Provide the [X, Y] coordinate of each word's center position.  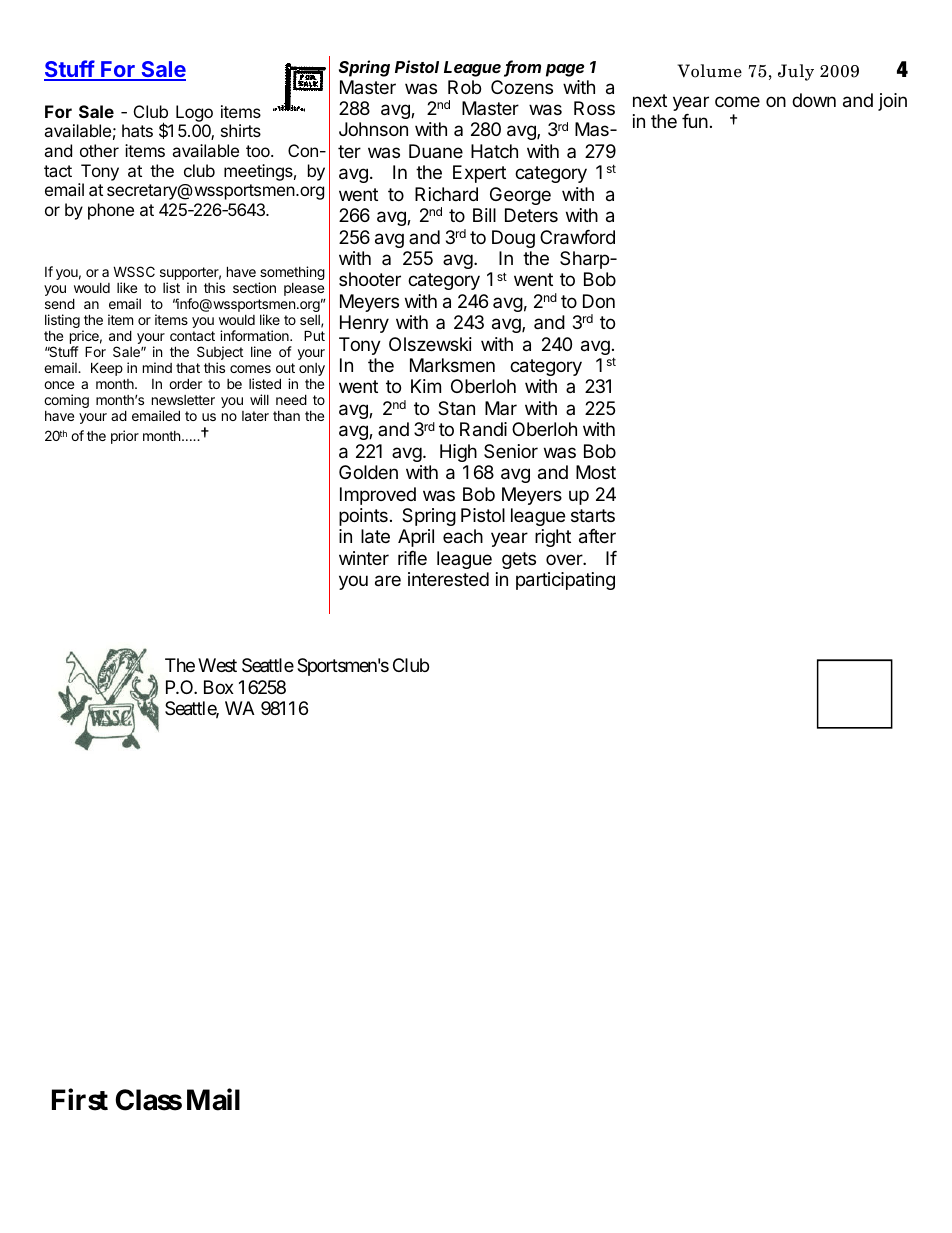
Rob [464, 87]
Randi [483, 429]
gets [519, 560]
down [814, 100]
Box [219, 687]
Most [596, 472]
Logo [194, 113]
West [217, 665]
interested [448, 579]
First [80, 1099]
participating [565, 581]
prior [125, 437]
